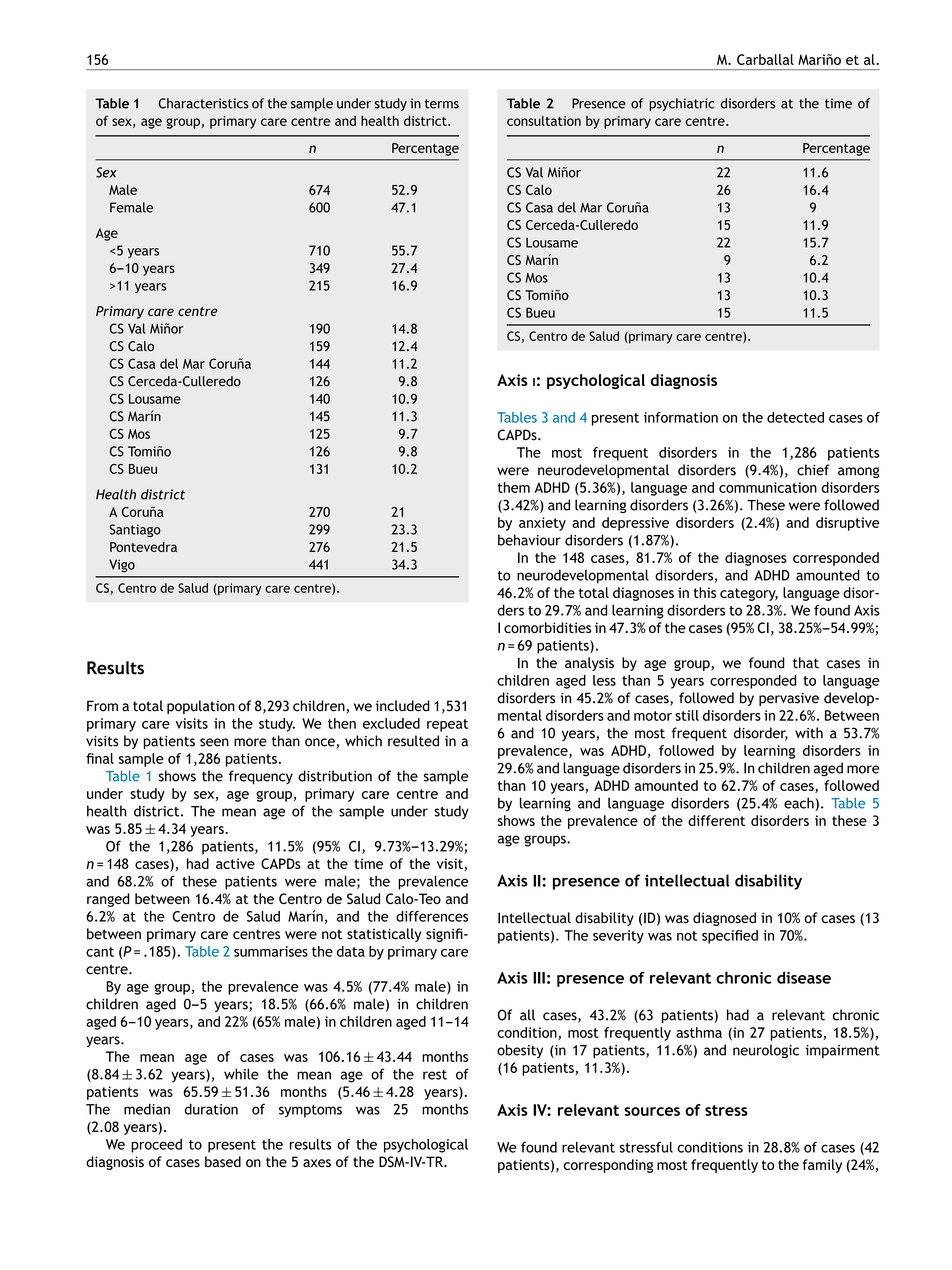 This screenshot has height=1270, width=952. What do you see at coordinates (204, 103) in the screenshot?
I see `Characteristics` at bounding box center [204, 103].
